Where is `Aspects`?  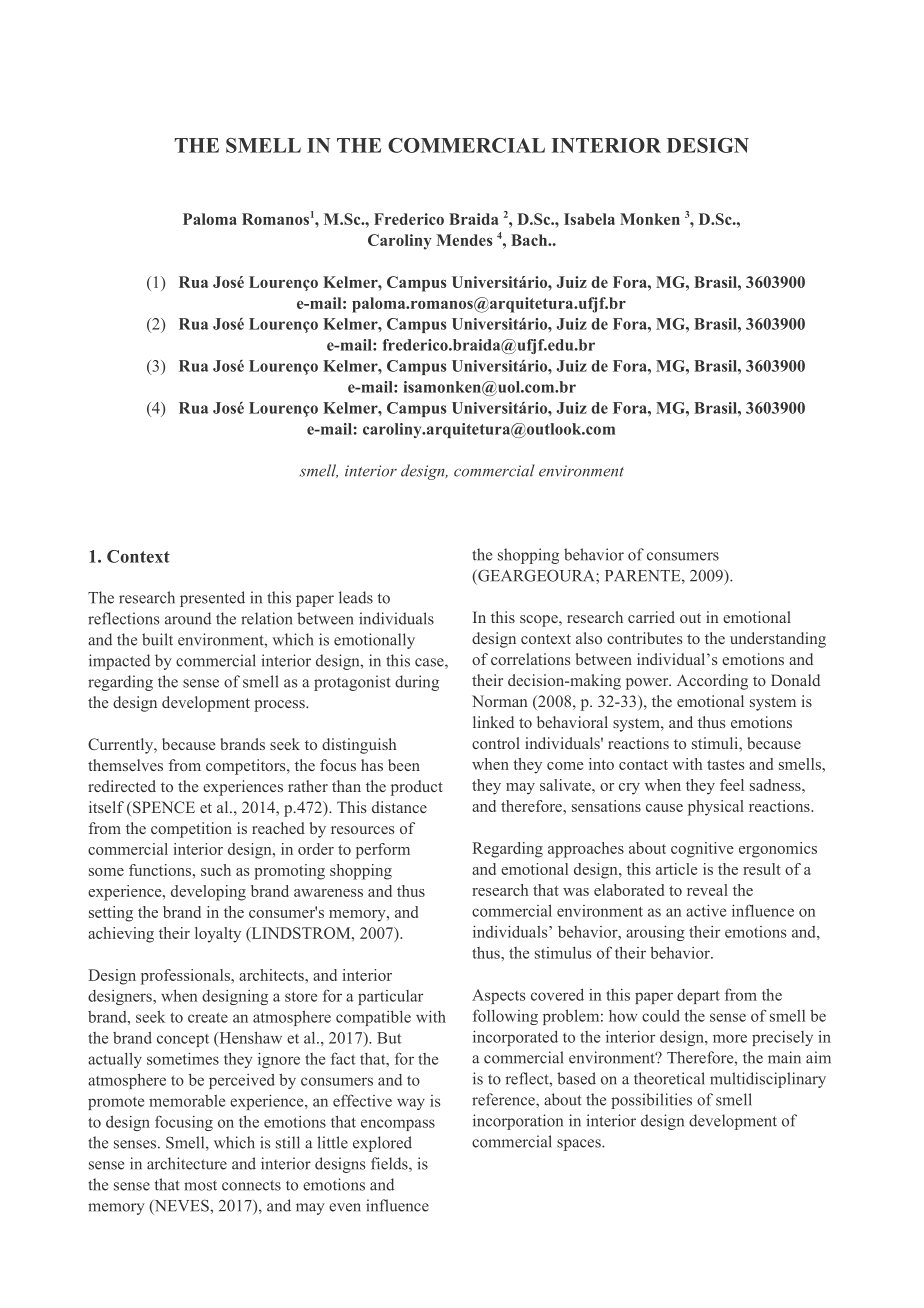
Aspects is located at coordinates (499, 996).
